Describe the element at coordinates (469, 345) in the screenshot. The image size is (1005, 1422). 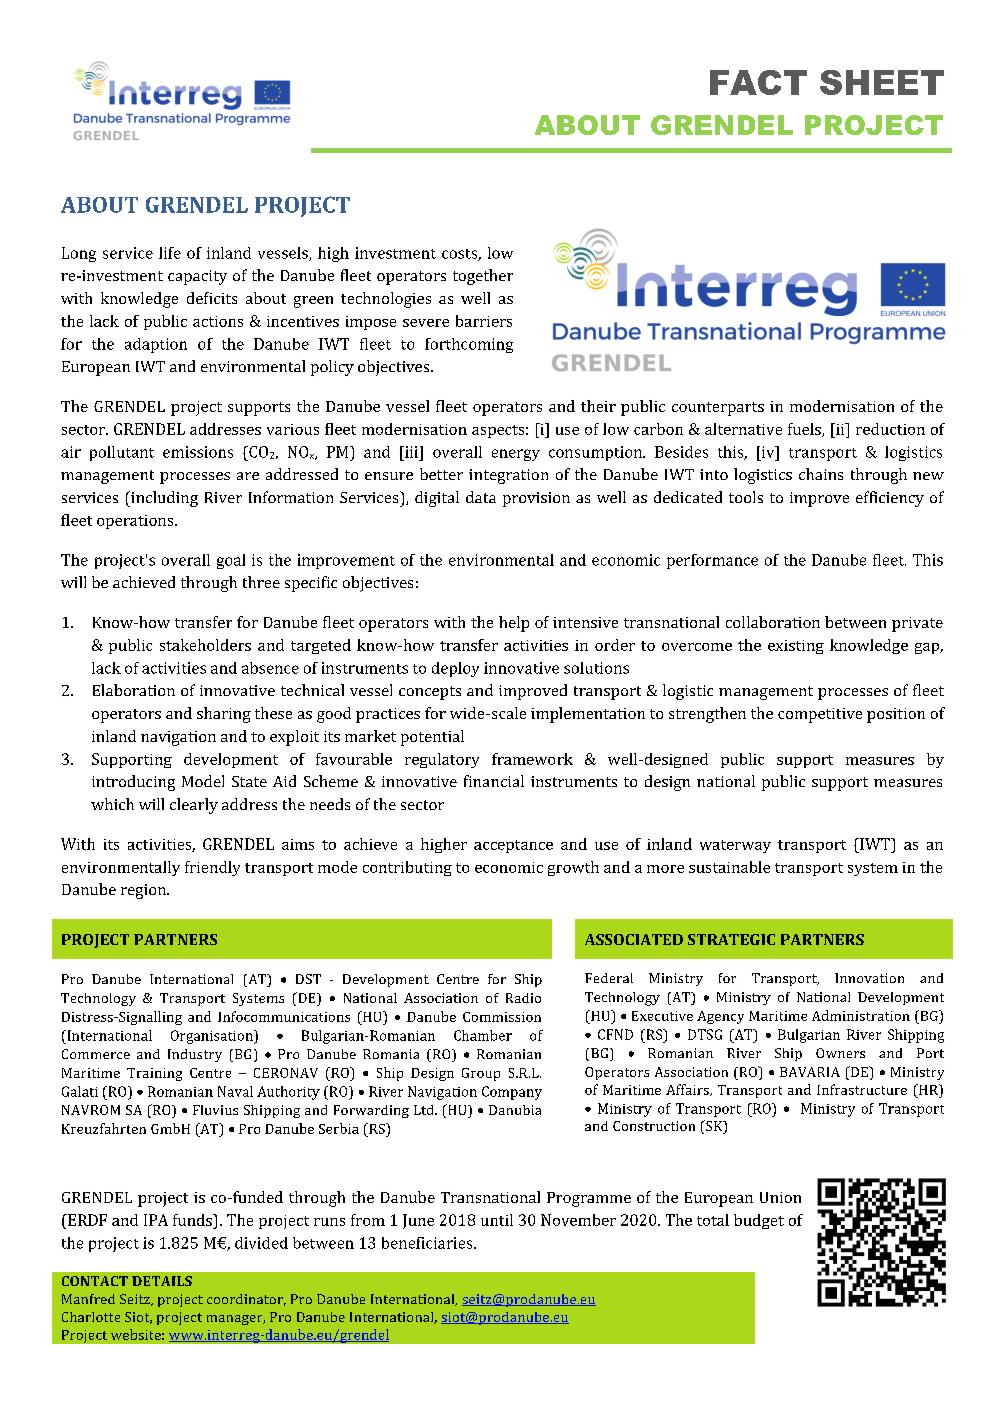
I see `forthcoming` at that location.
